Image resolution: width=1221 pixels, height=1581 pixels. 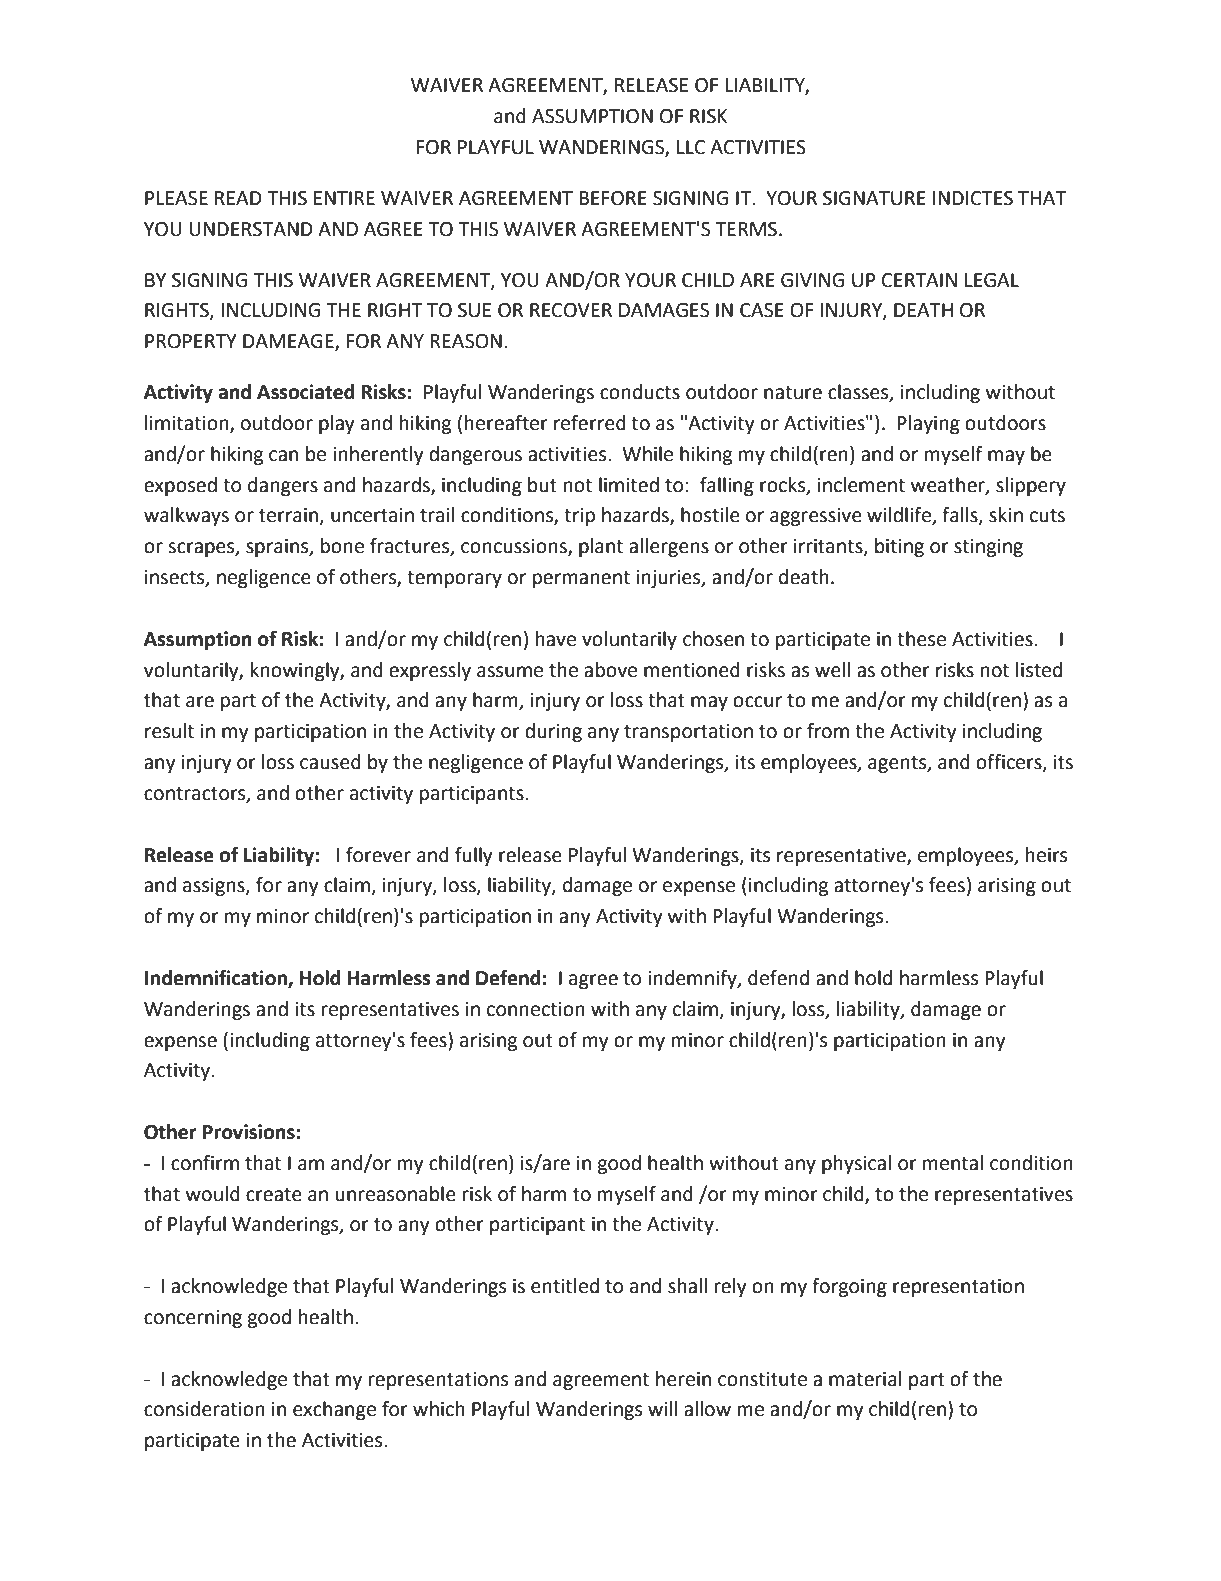 I want to click on material, so click(x=865, y=1379).
